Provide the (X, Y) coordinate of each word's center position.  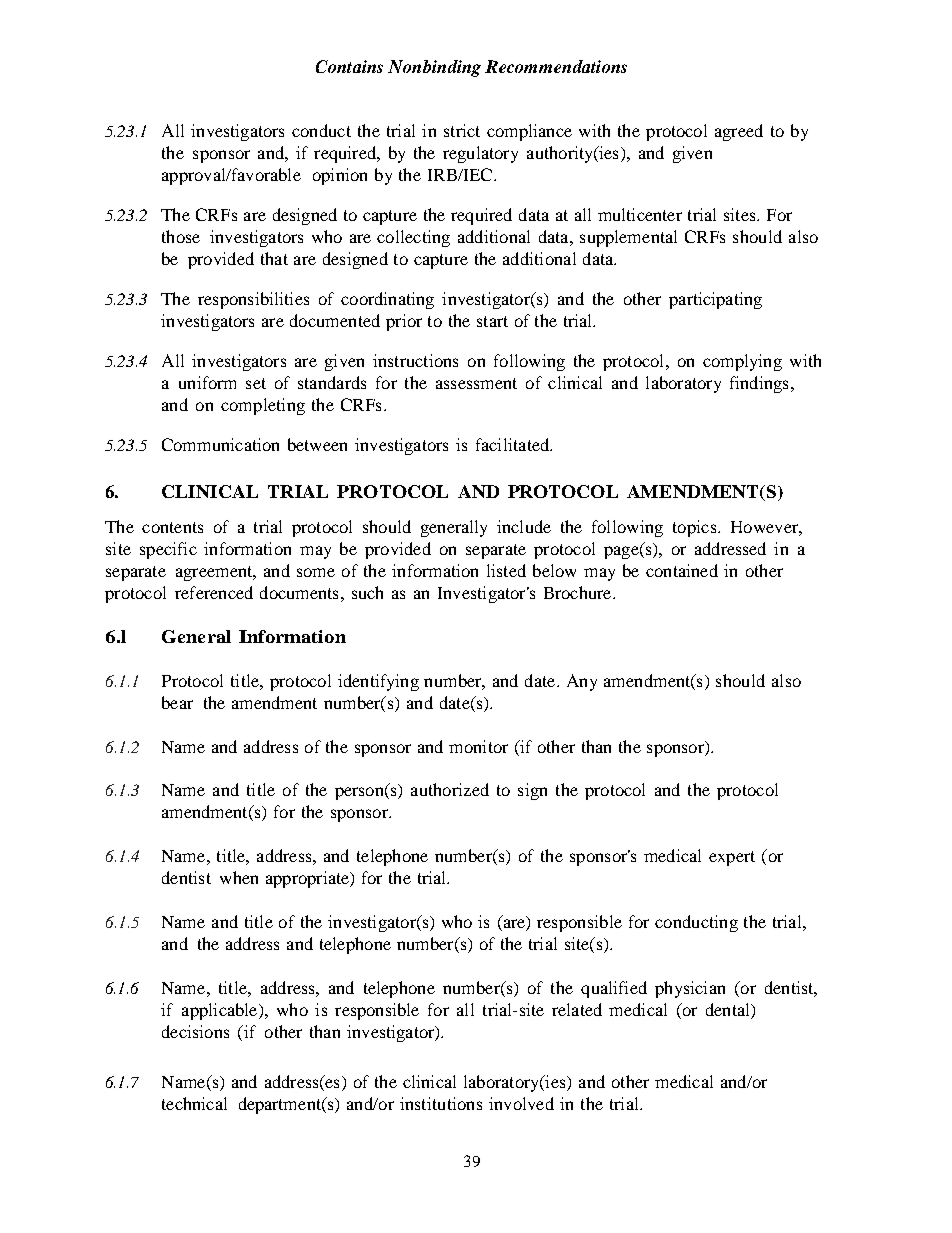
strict (462, 130)
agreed (739, 132)
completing (263, 406)
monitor (478, 746)
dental (729, 1011)
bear (177, 702)
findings (759, 384)
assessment (476, 383)
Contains (349, 66)
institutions (441, 1103)
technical (194, 1103)
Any (582, 682)
